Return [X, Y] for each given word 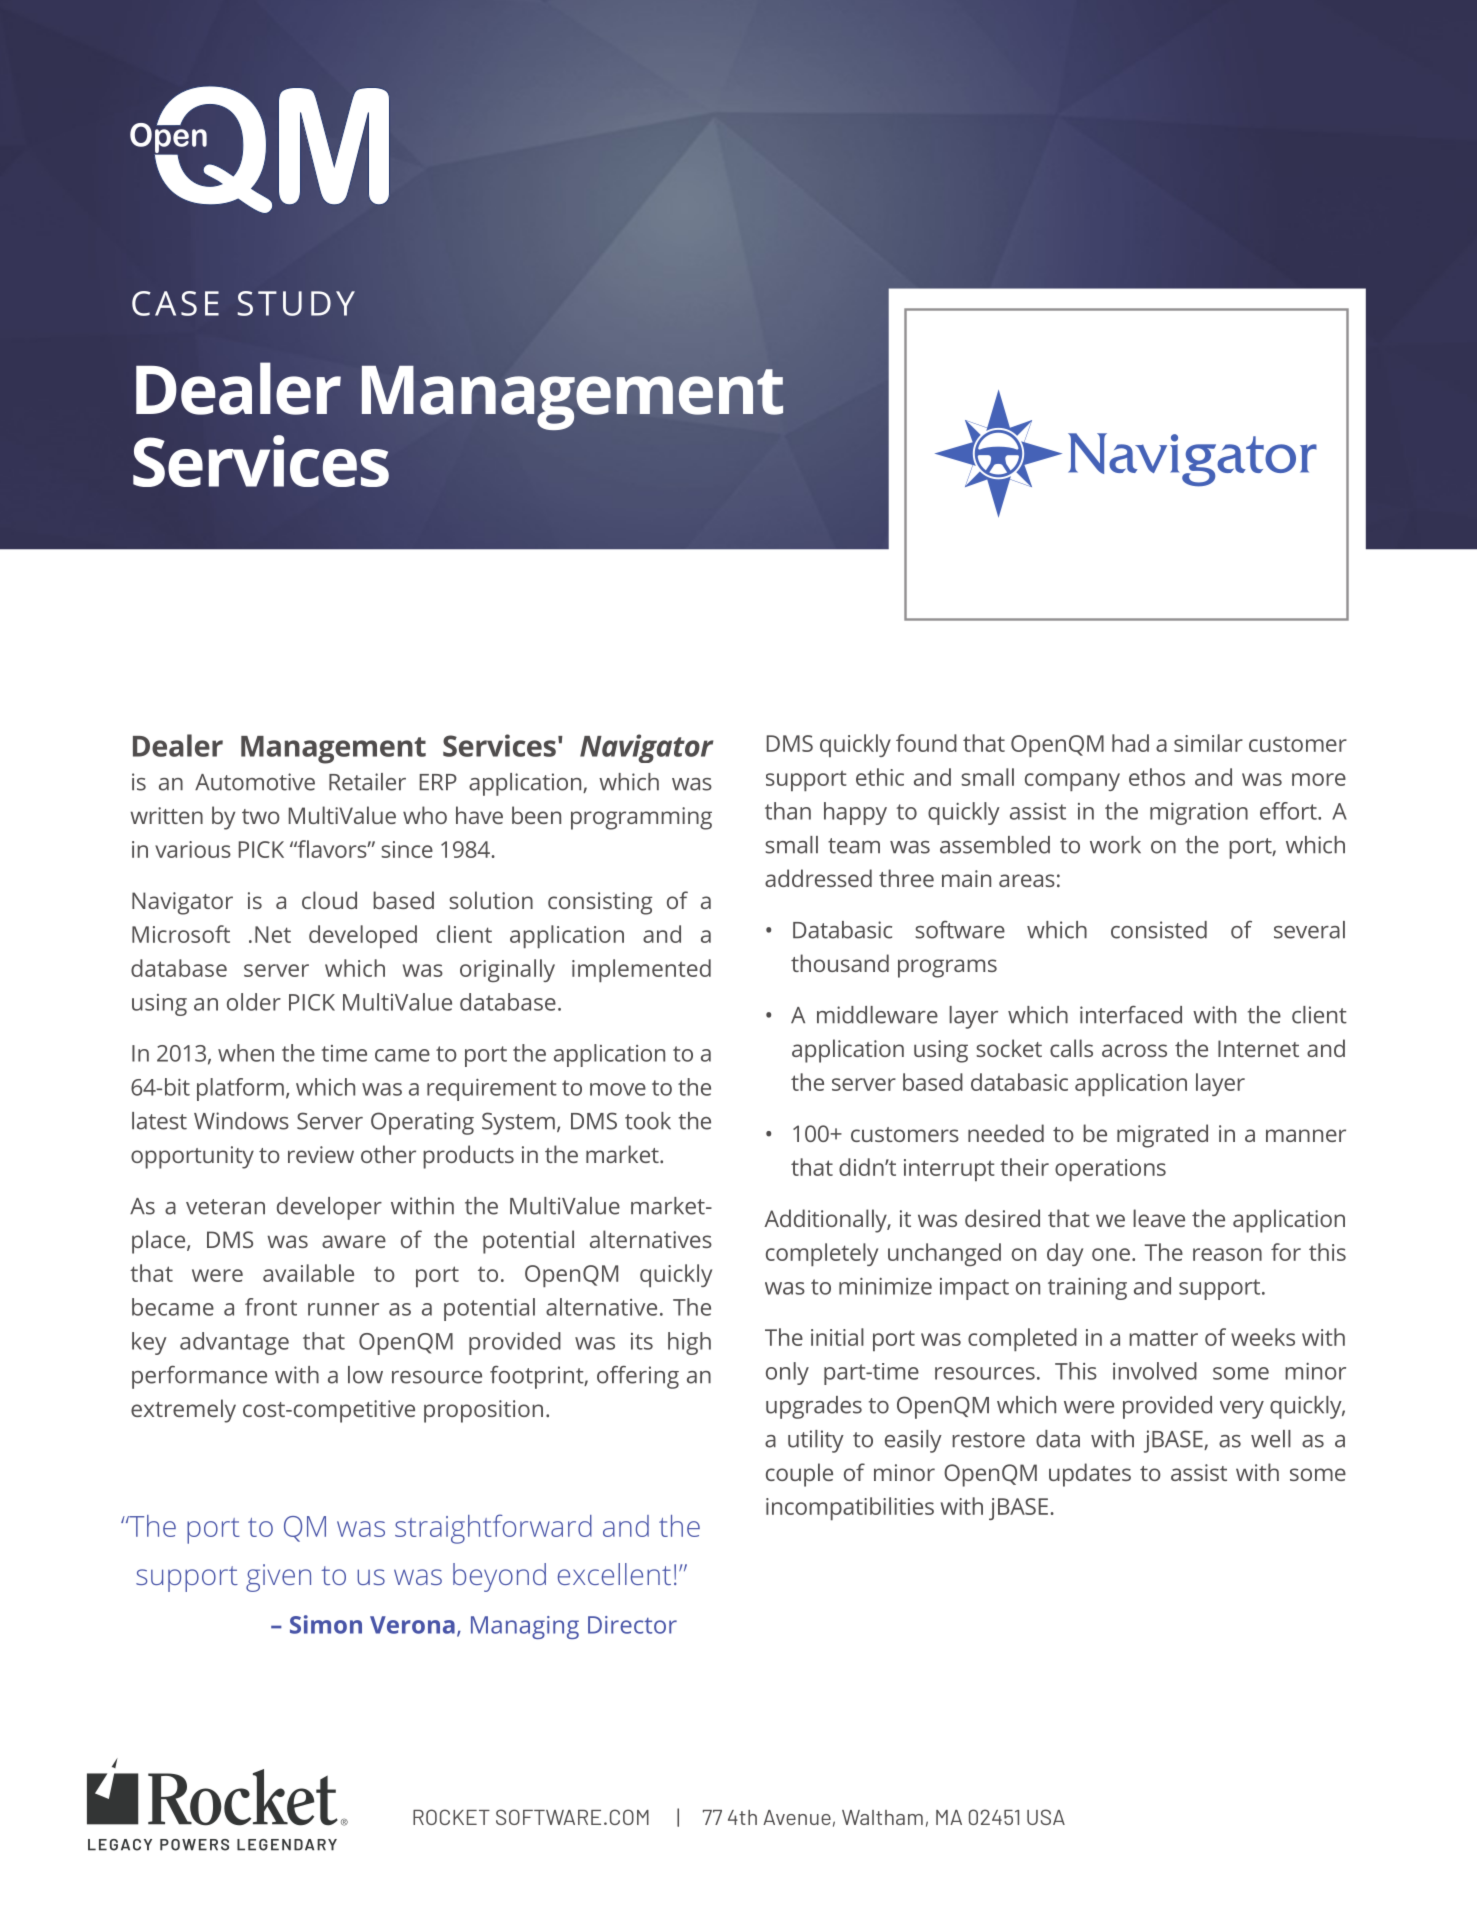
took [648, 1121]
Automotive [255, 782]
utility [816, 1441]
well [1271, 1439]
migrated [1162, 1136]
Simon [326, 1624]
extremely [183, 1411]
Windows [241, 1121]
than [788, 811]
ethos [1157, 777]
